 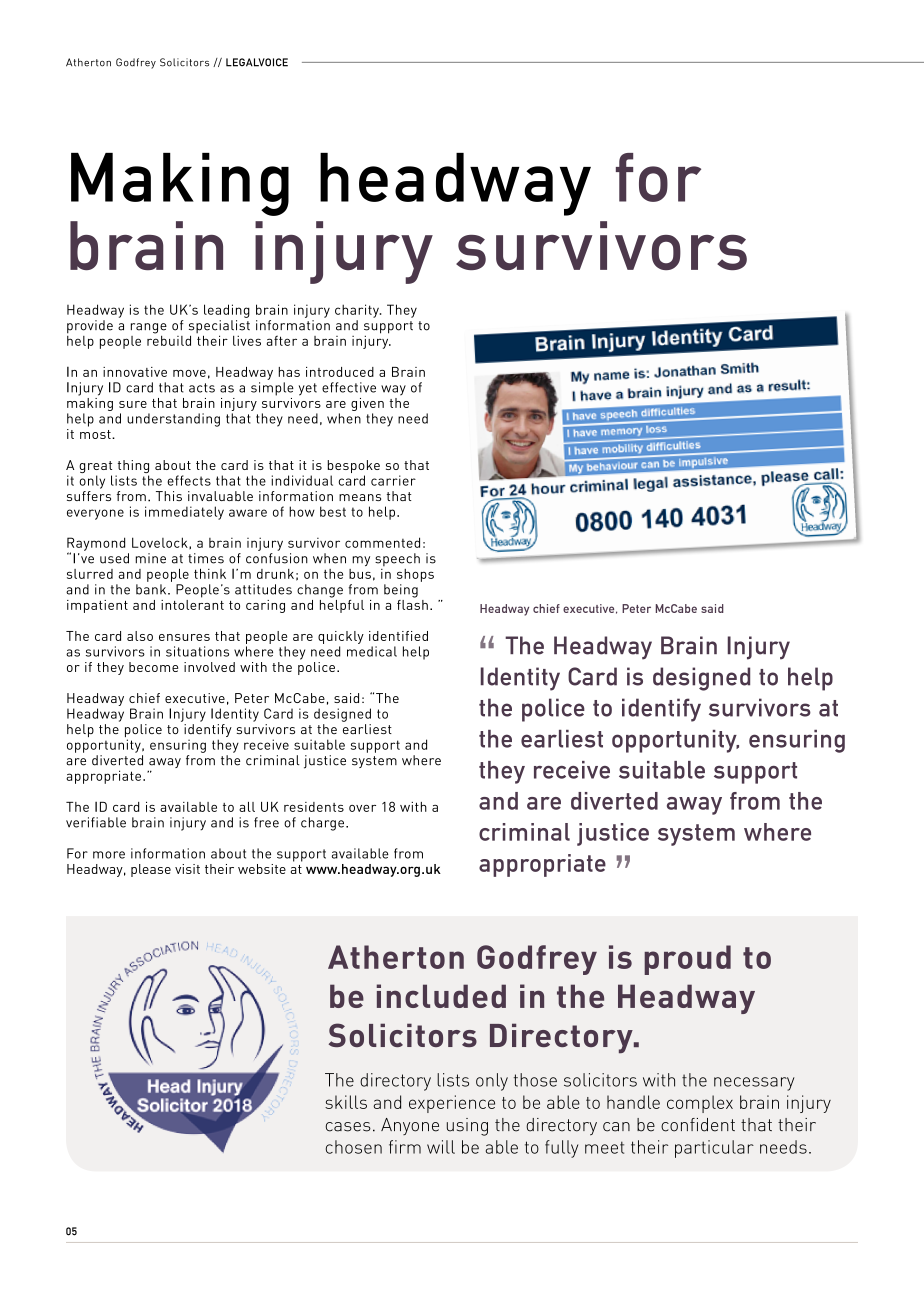 What do you see at coordinates (169, 339) in the screenshot?
I see `rebuild` at bounding box center [169, 339].
